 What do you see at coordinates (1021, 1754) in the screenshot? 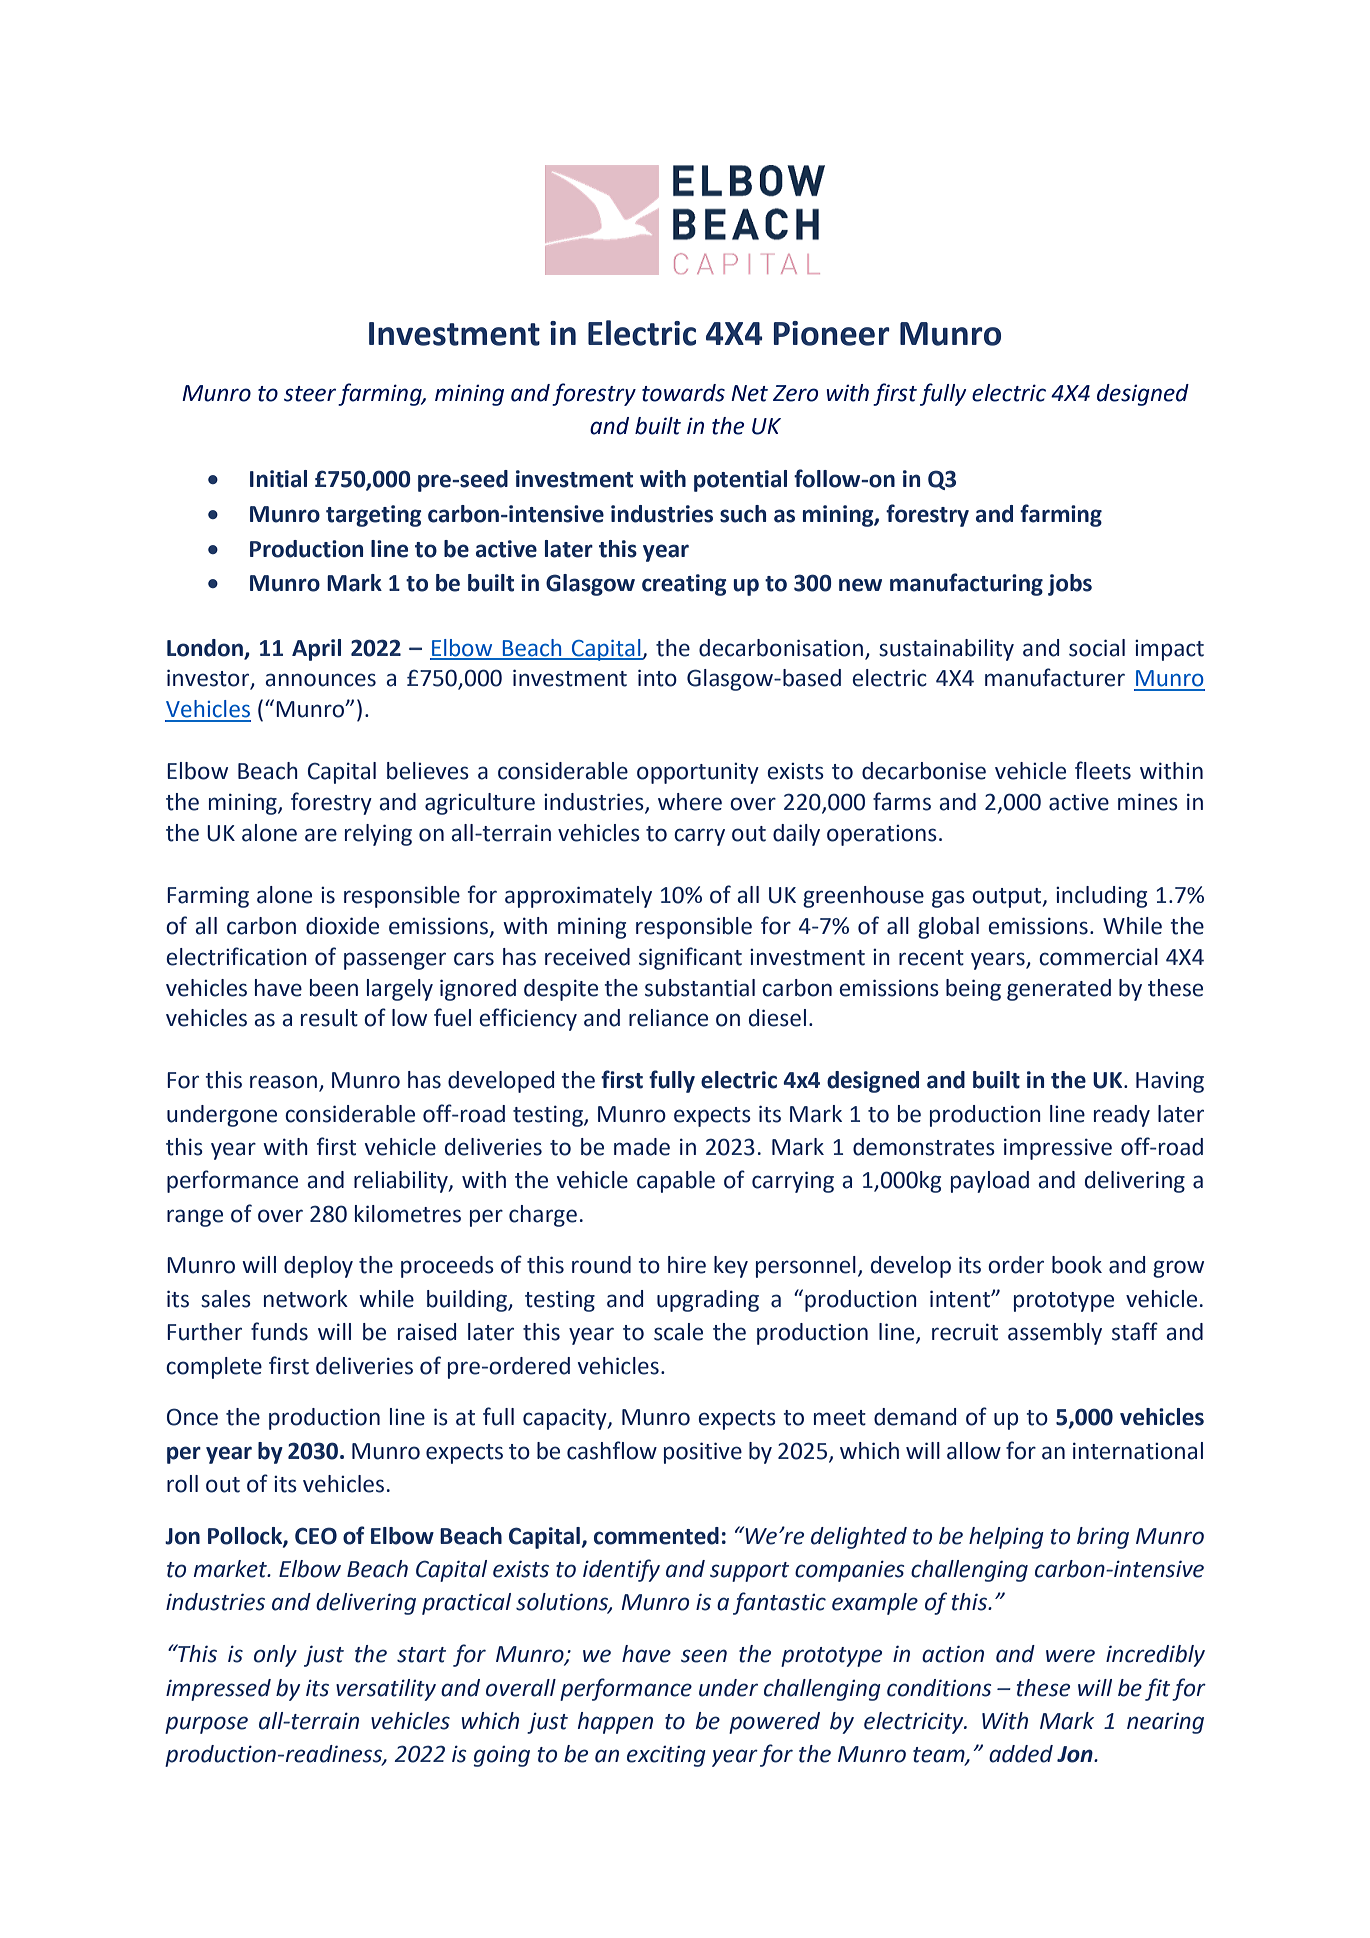
I see `added` at bounding box center [1021, 1754].
